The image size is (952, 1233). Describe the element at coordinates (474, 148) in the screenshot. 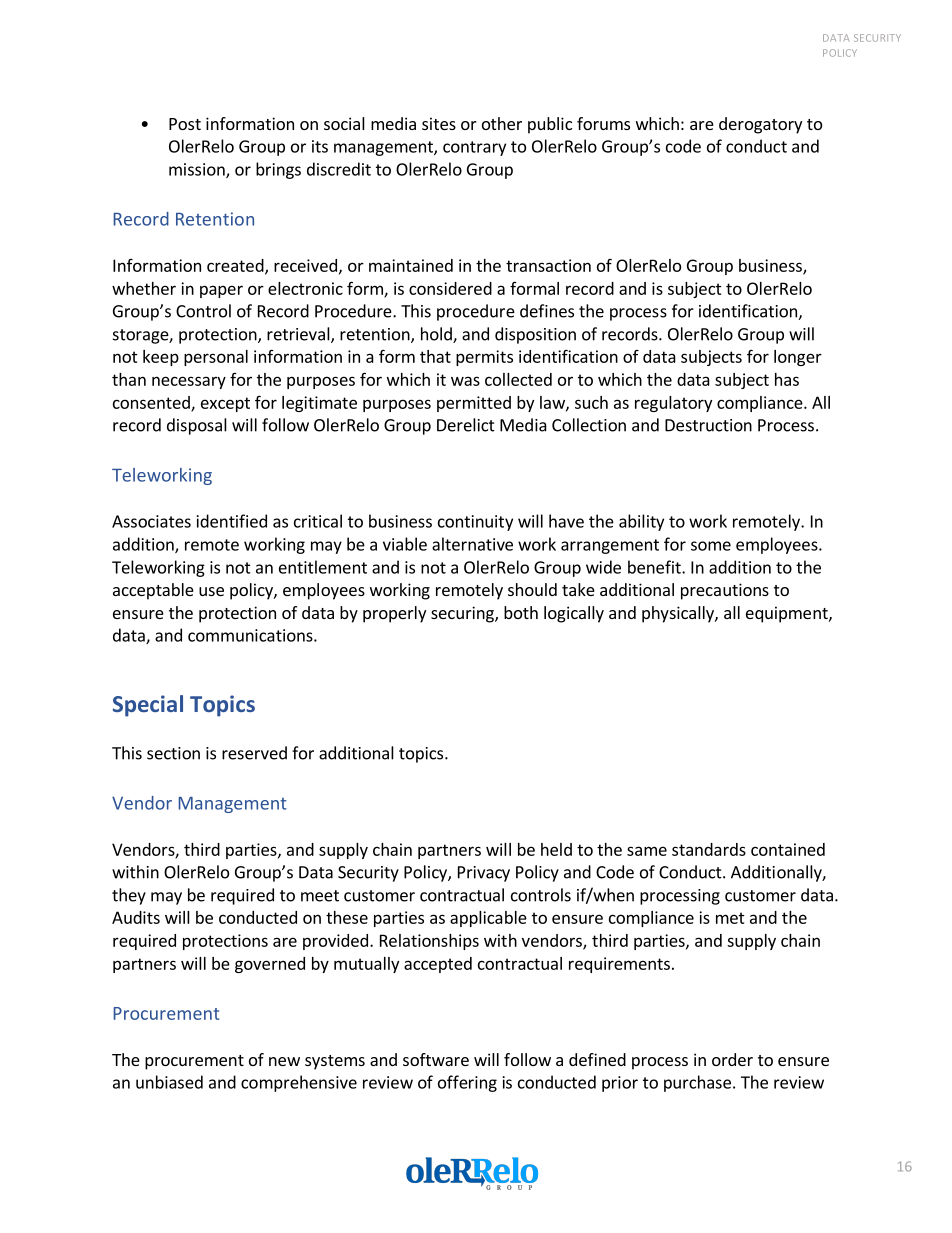

I see `contrary` at that location.
